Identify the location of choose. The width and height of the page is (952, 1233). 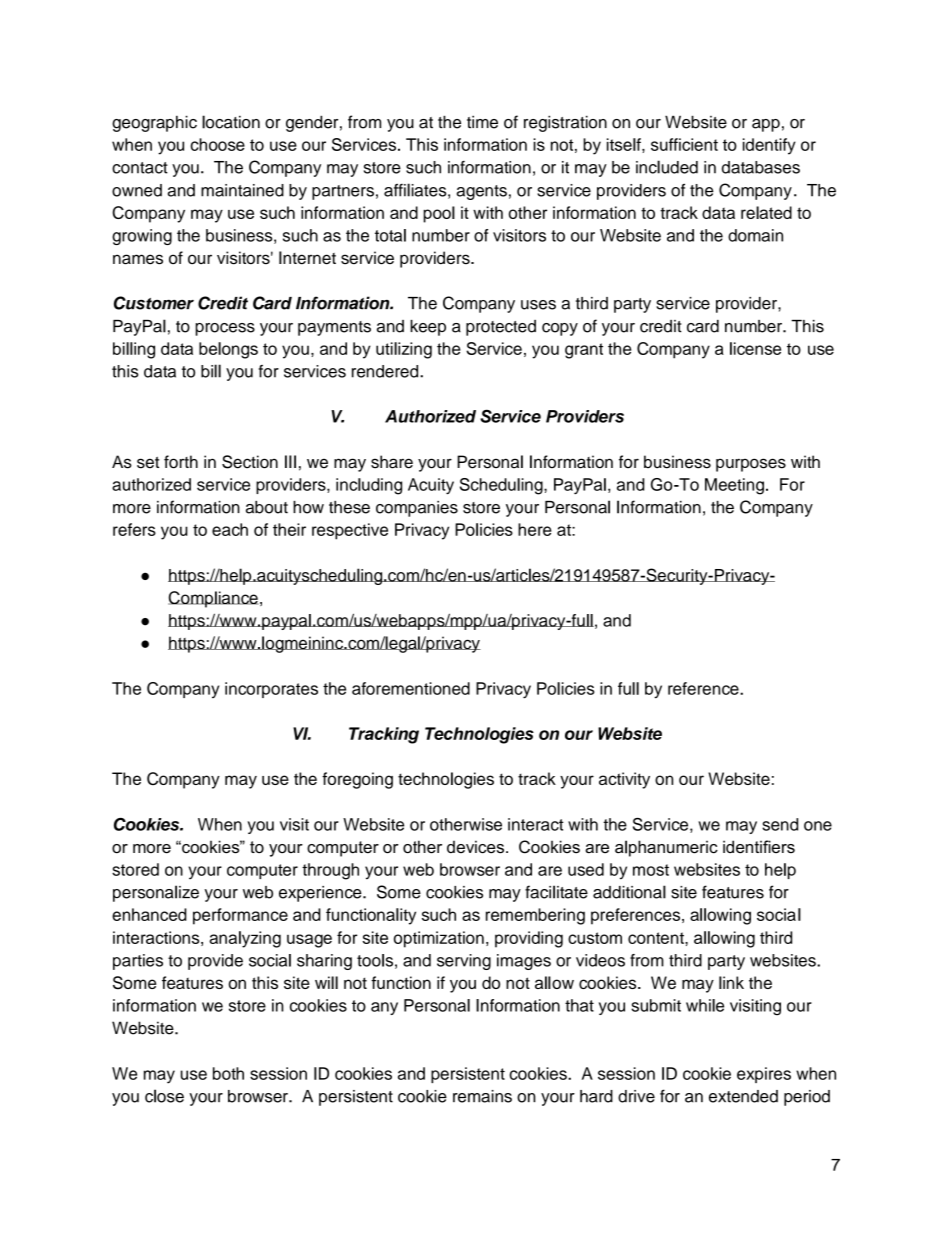
(218, 144).
